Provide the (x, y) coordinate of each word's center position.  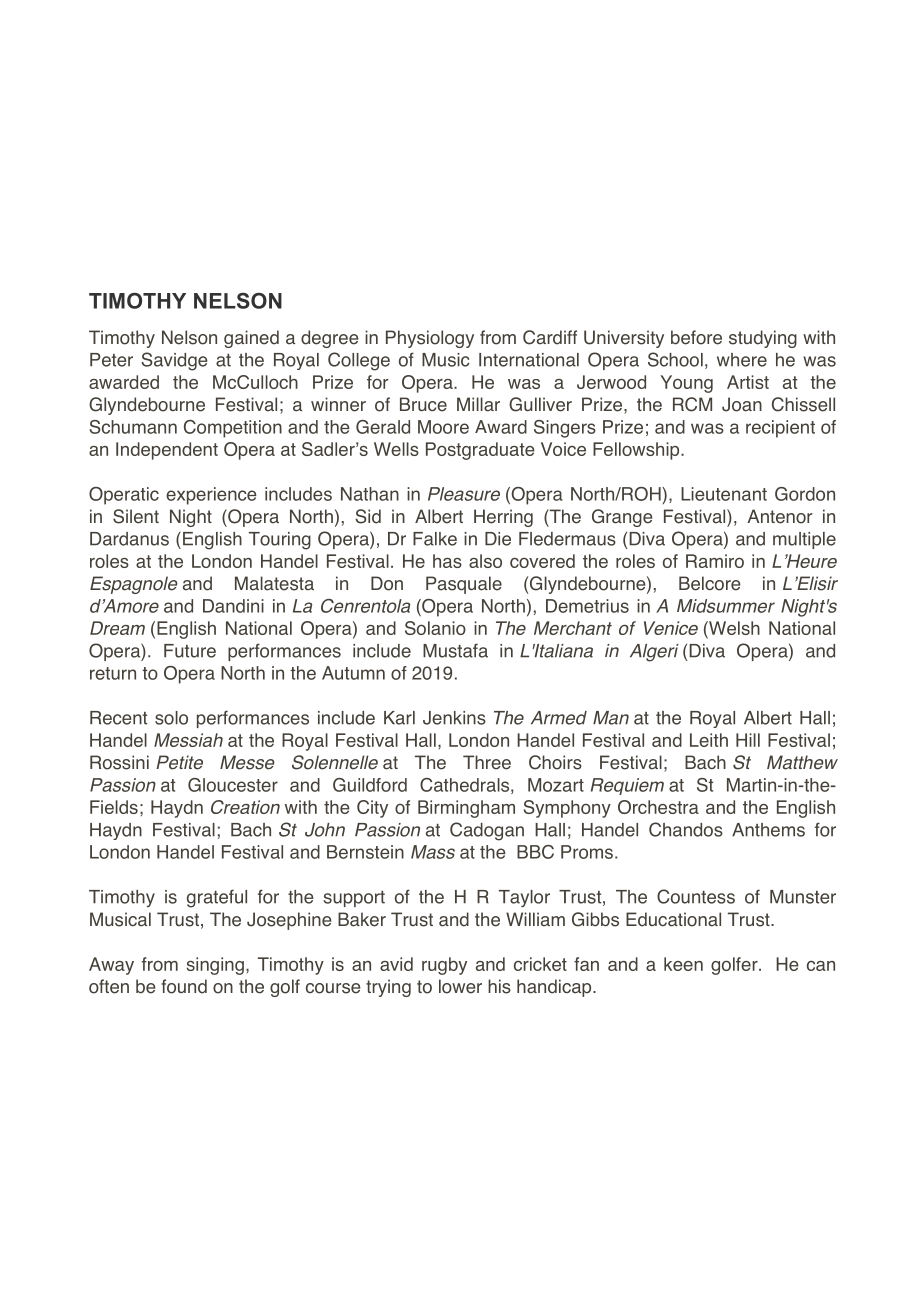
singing (215, 966)
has (447, 561)
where (742, 360)
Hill (748, 740)
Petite (179, 762)
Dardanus (129, 539)
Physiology (430, 339)
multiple (804, 540)
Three (487, 762)
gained (251, 339)
